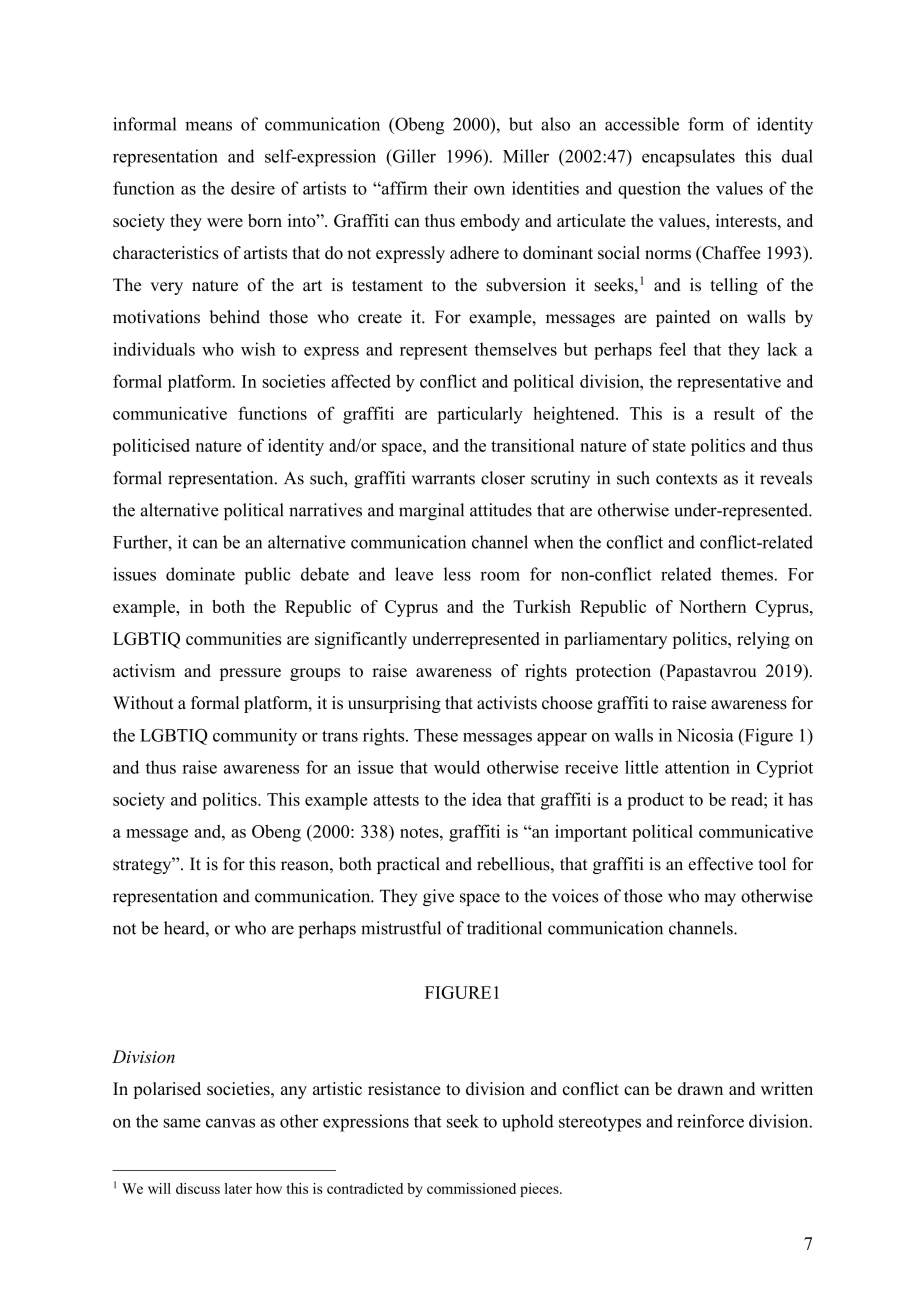  What do you see at coordinates (734, 413) in the screenshot?
I see `result` at bounding box center [734, 413].
